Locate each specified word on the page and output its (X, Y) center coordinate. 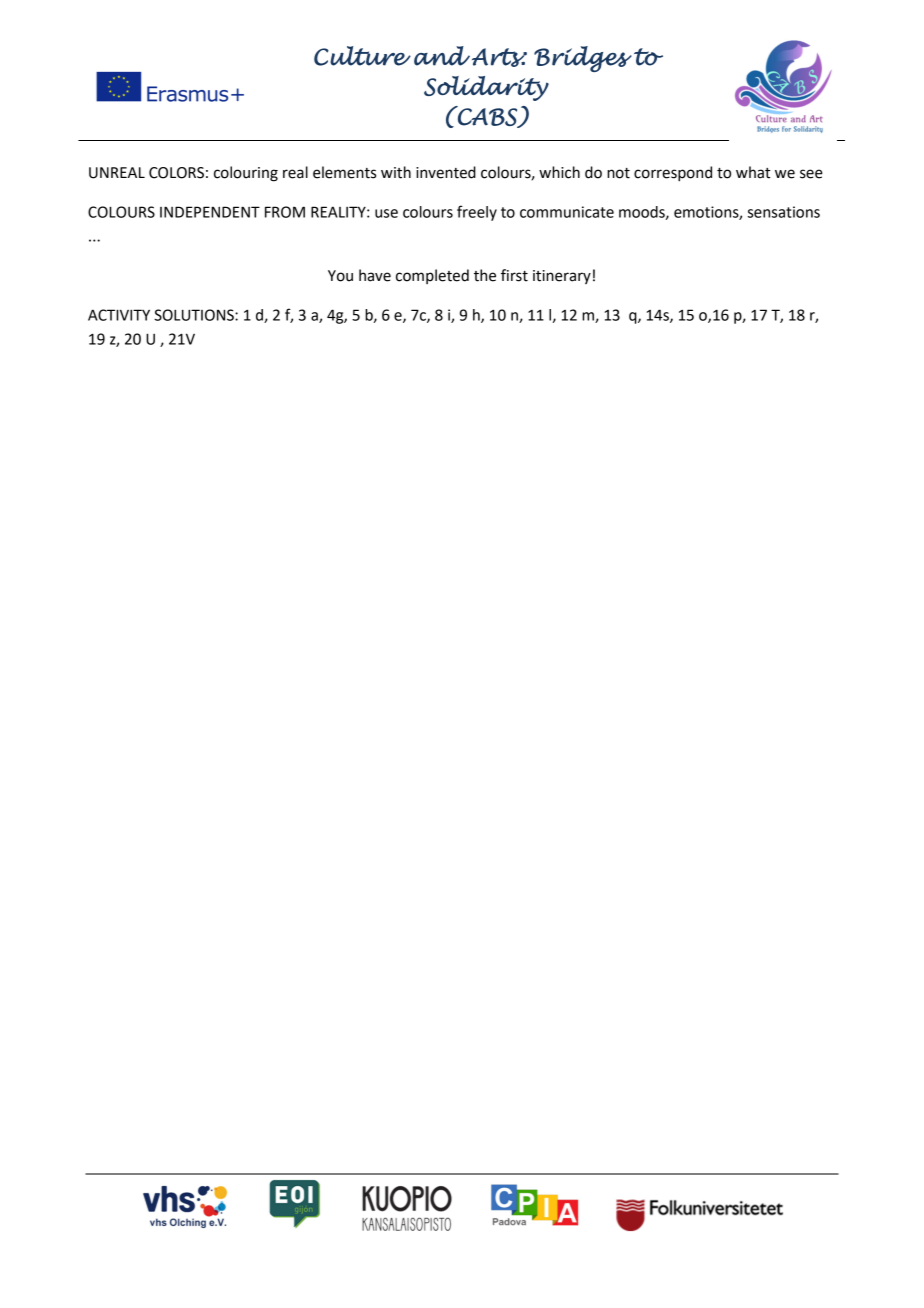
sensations (784, 212)
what (753, 172)
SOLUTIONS (195, 315)
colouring (246, 174)
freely (477, 213)
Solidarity (486, 88)
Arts (499, 57)
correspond (673, 174)
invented (446, 172)
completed (432, 276)
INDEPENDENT (210, 212)
